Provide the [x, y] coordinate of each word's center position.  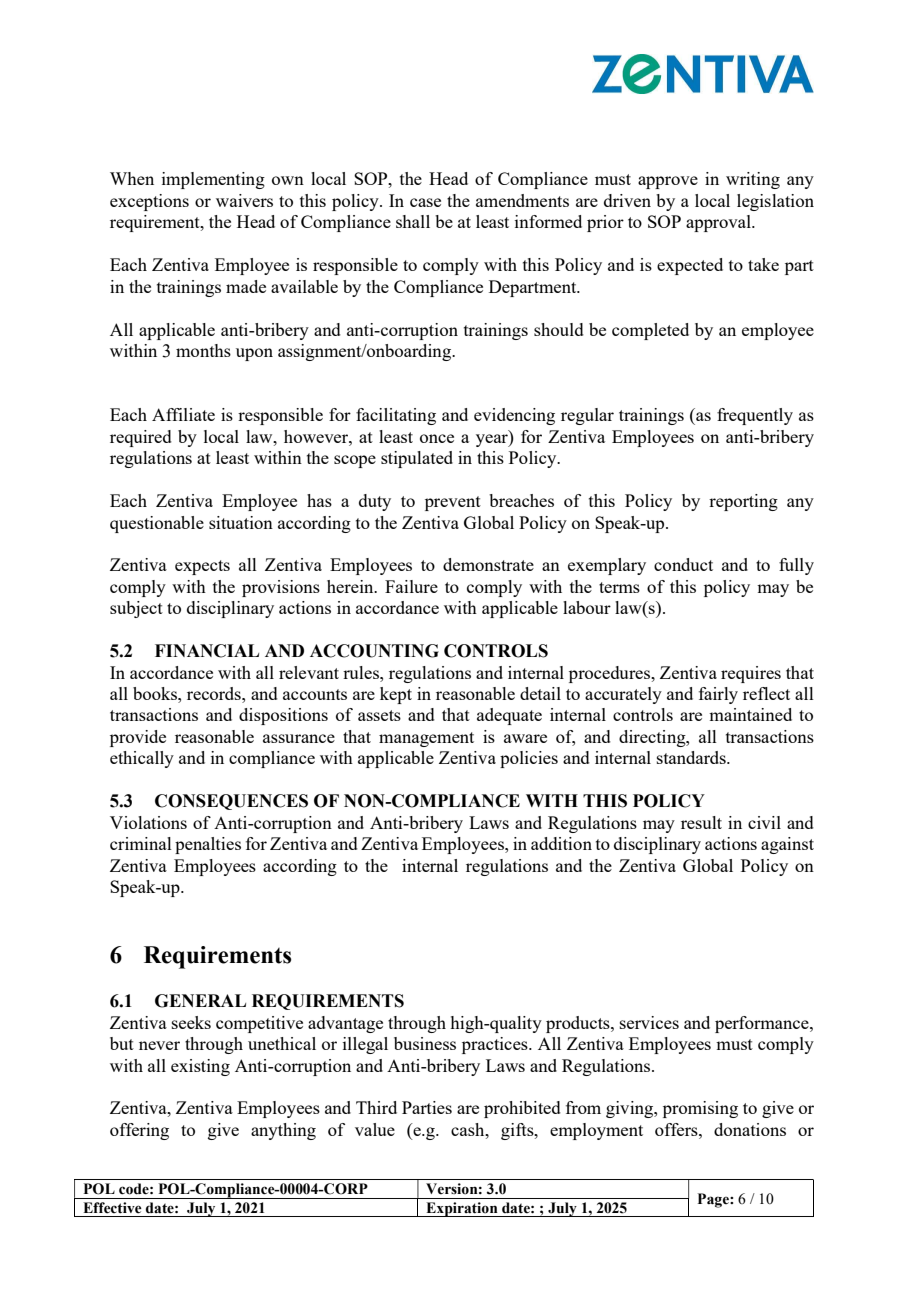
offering [139, 1131]
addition [561, 843]
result [701, 822]
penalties [208, 845]
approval [719, 223]
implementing [213, 180]
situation [241, 522]
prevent [453, 503]
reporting [743, 502]
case [425, 202]
